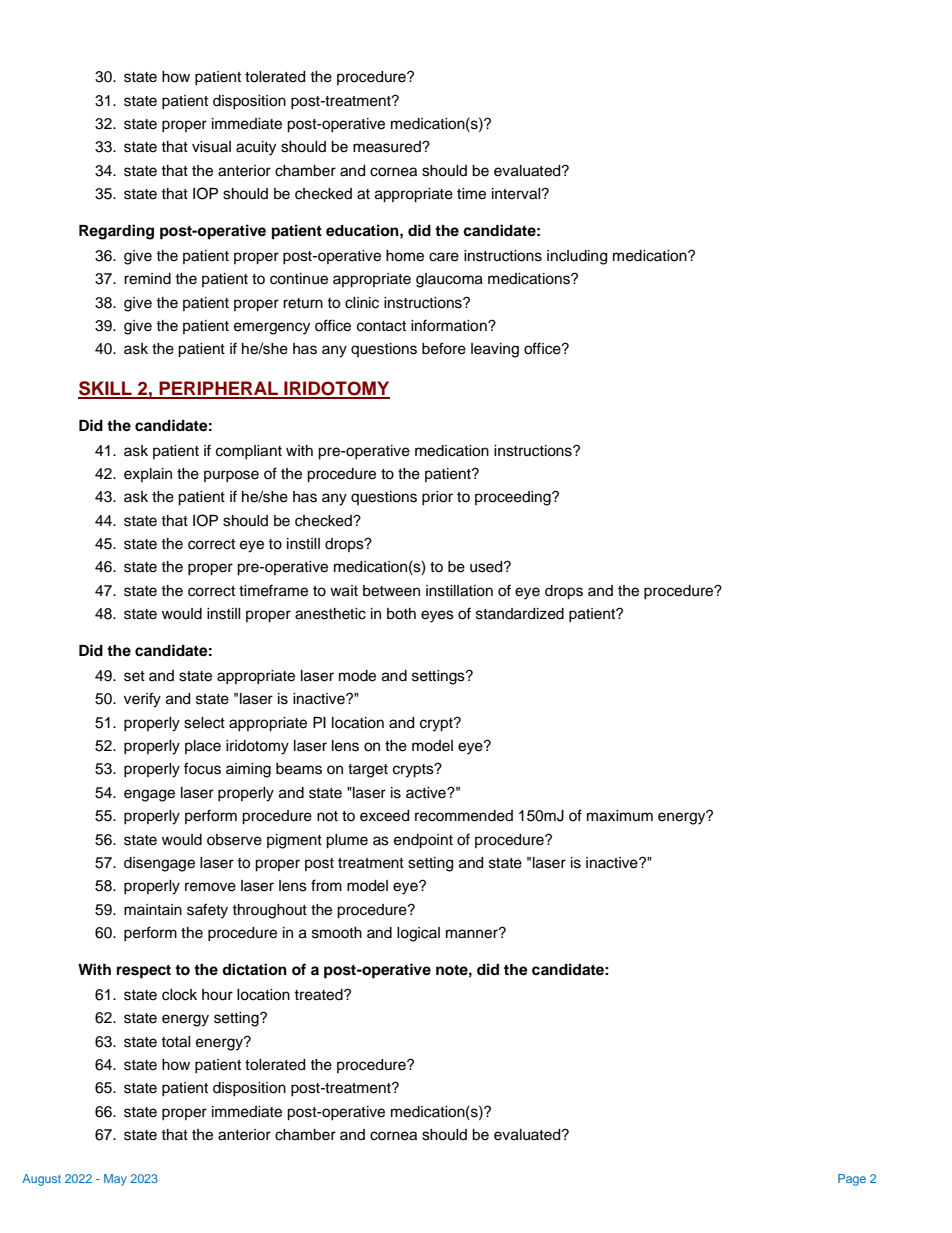 The image size is (952, 1233). Describe the element at coordinates (444, 348) in the page. I see `before` at that location.
